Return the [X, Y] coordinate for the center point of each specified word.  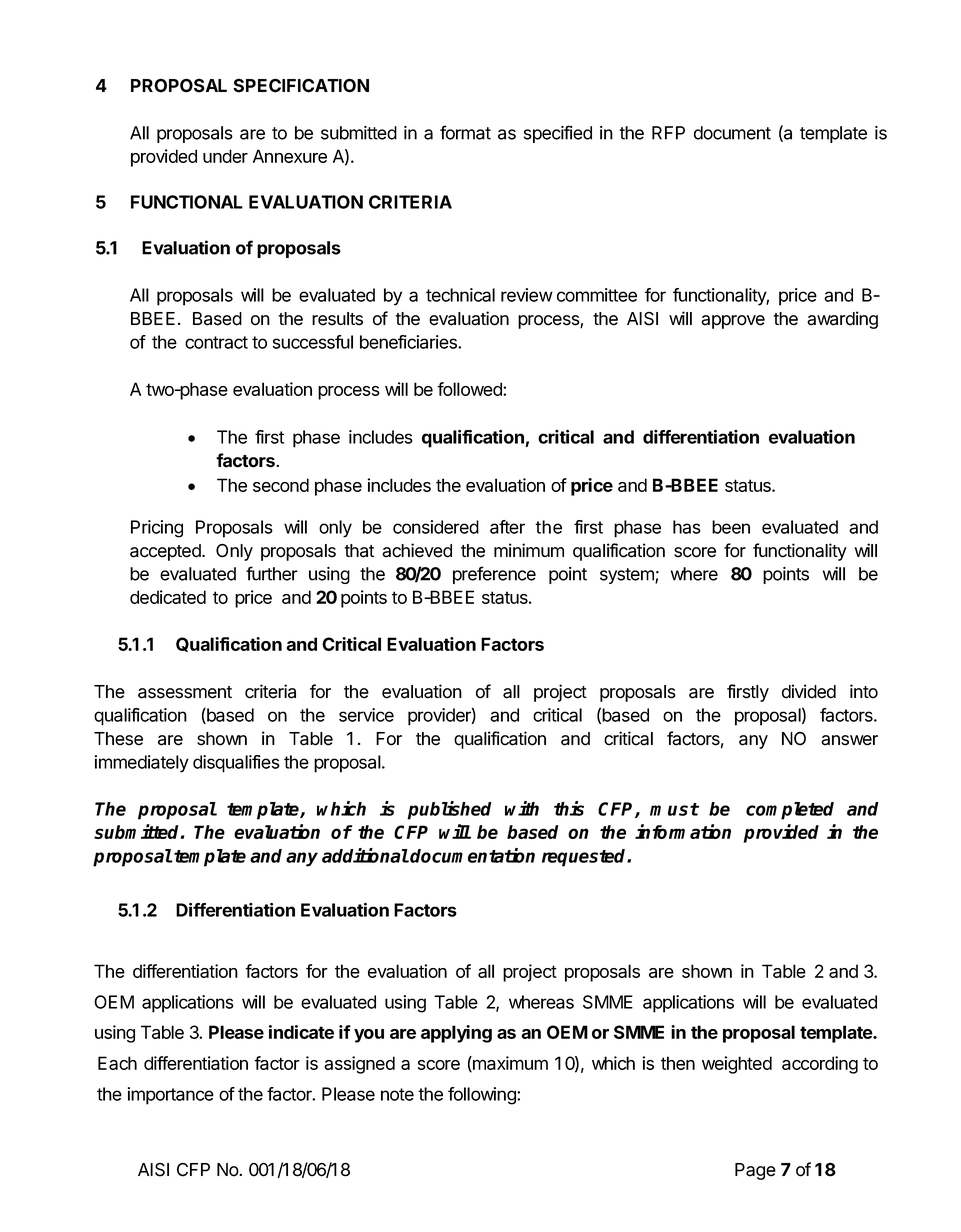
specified [558, 134]
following [483, 1096]
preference [494, 575]
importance [171, 1096]
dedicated [168, 597]
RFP [668, 133]
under [225, 156]
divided [809, 691]
